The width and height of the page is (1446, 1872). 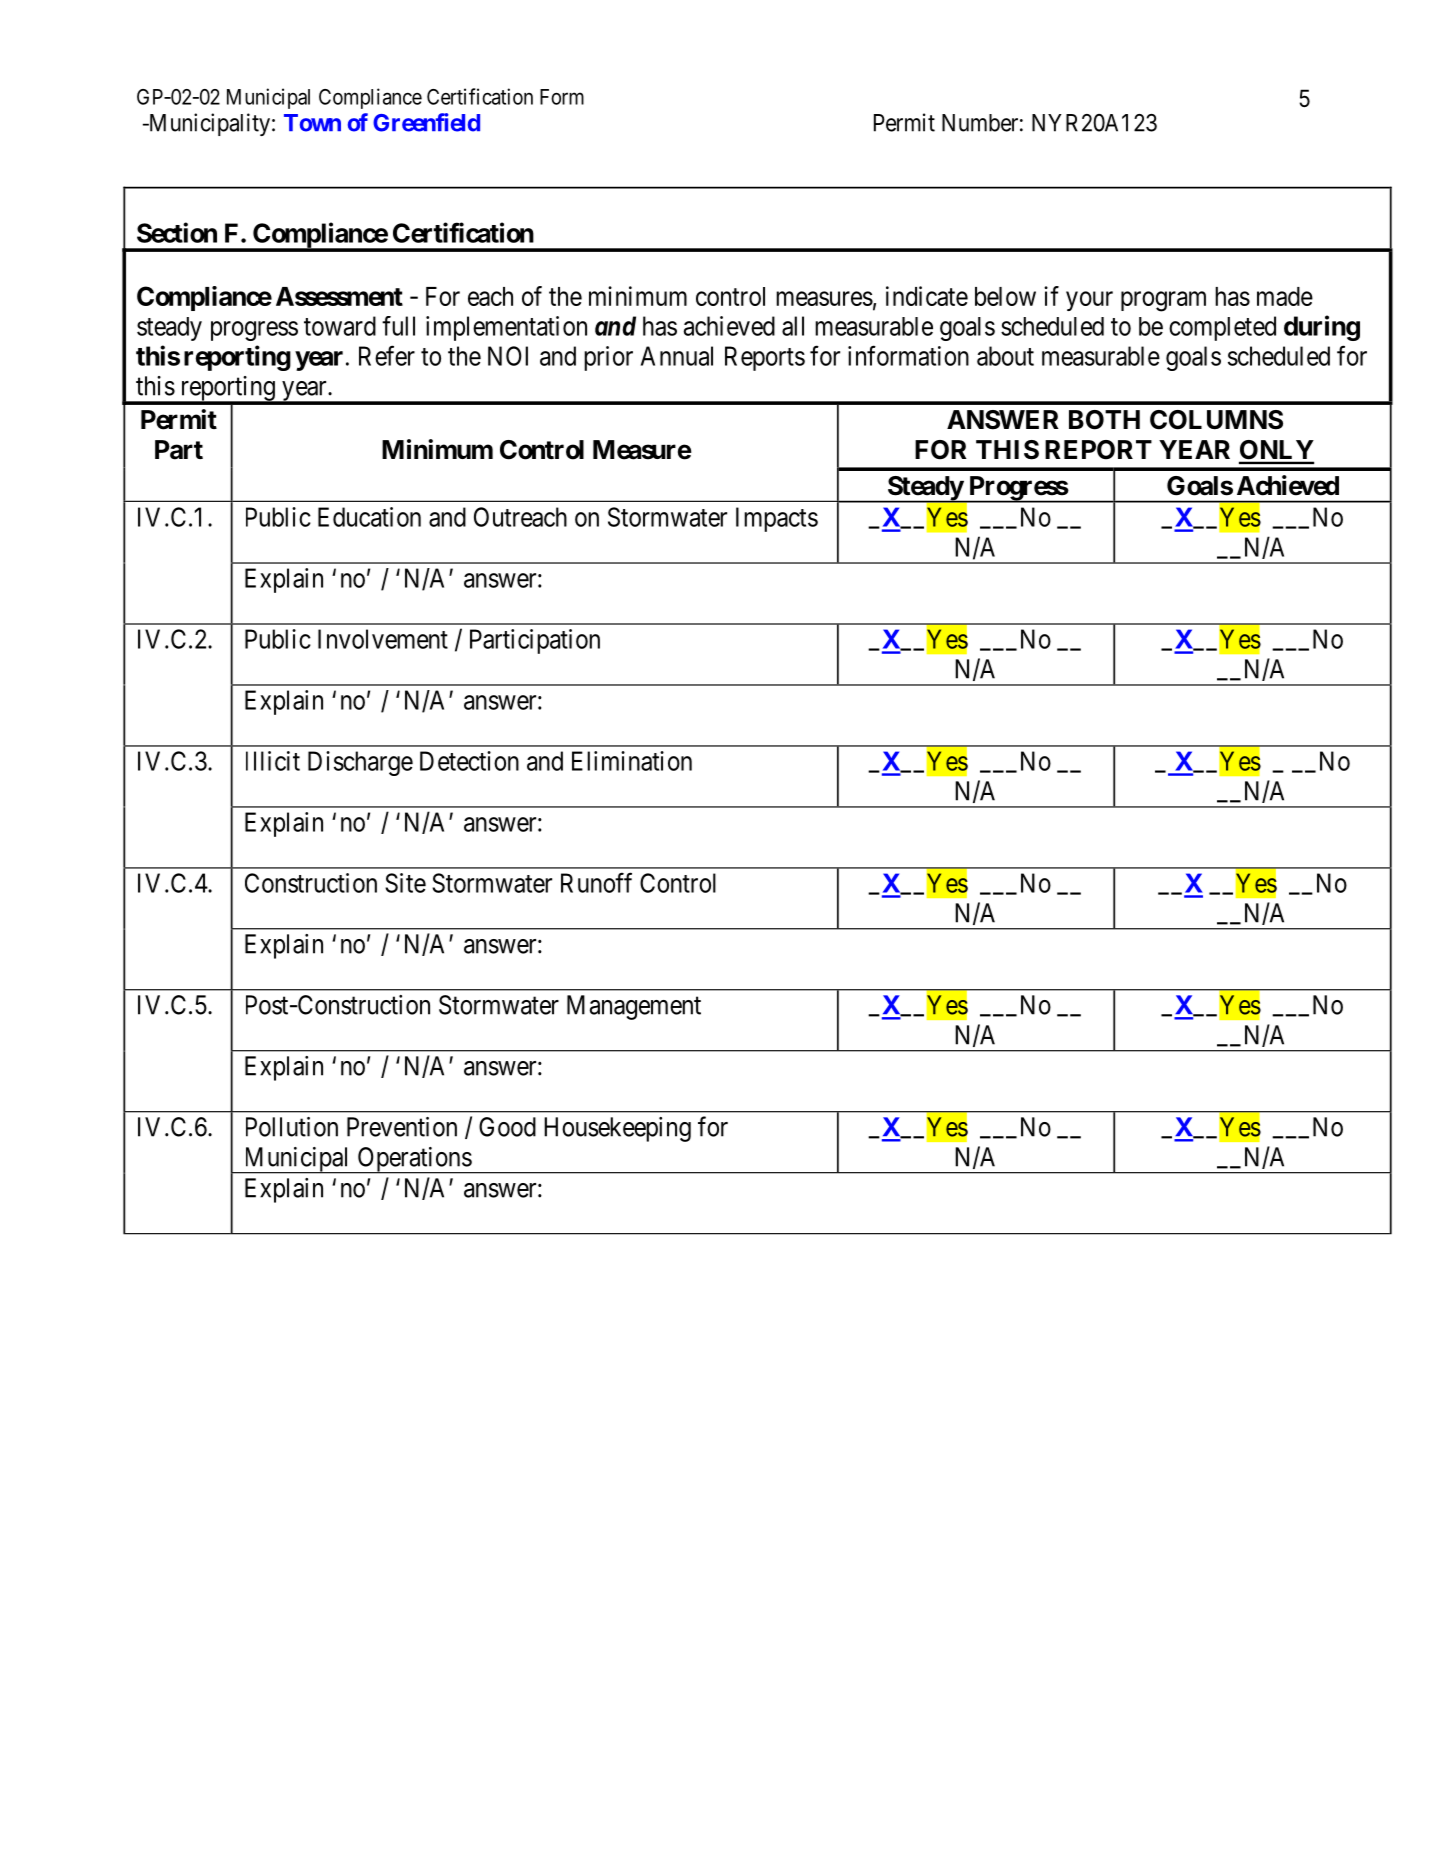 I want to click on Town, so click(x=312, y=123).
